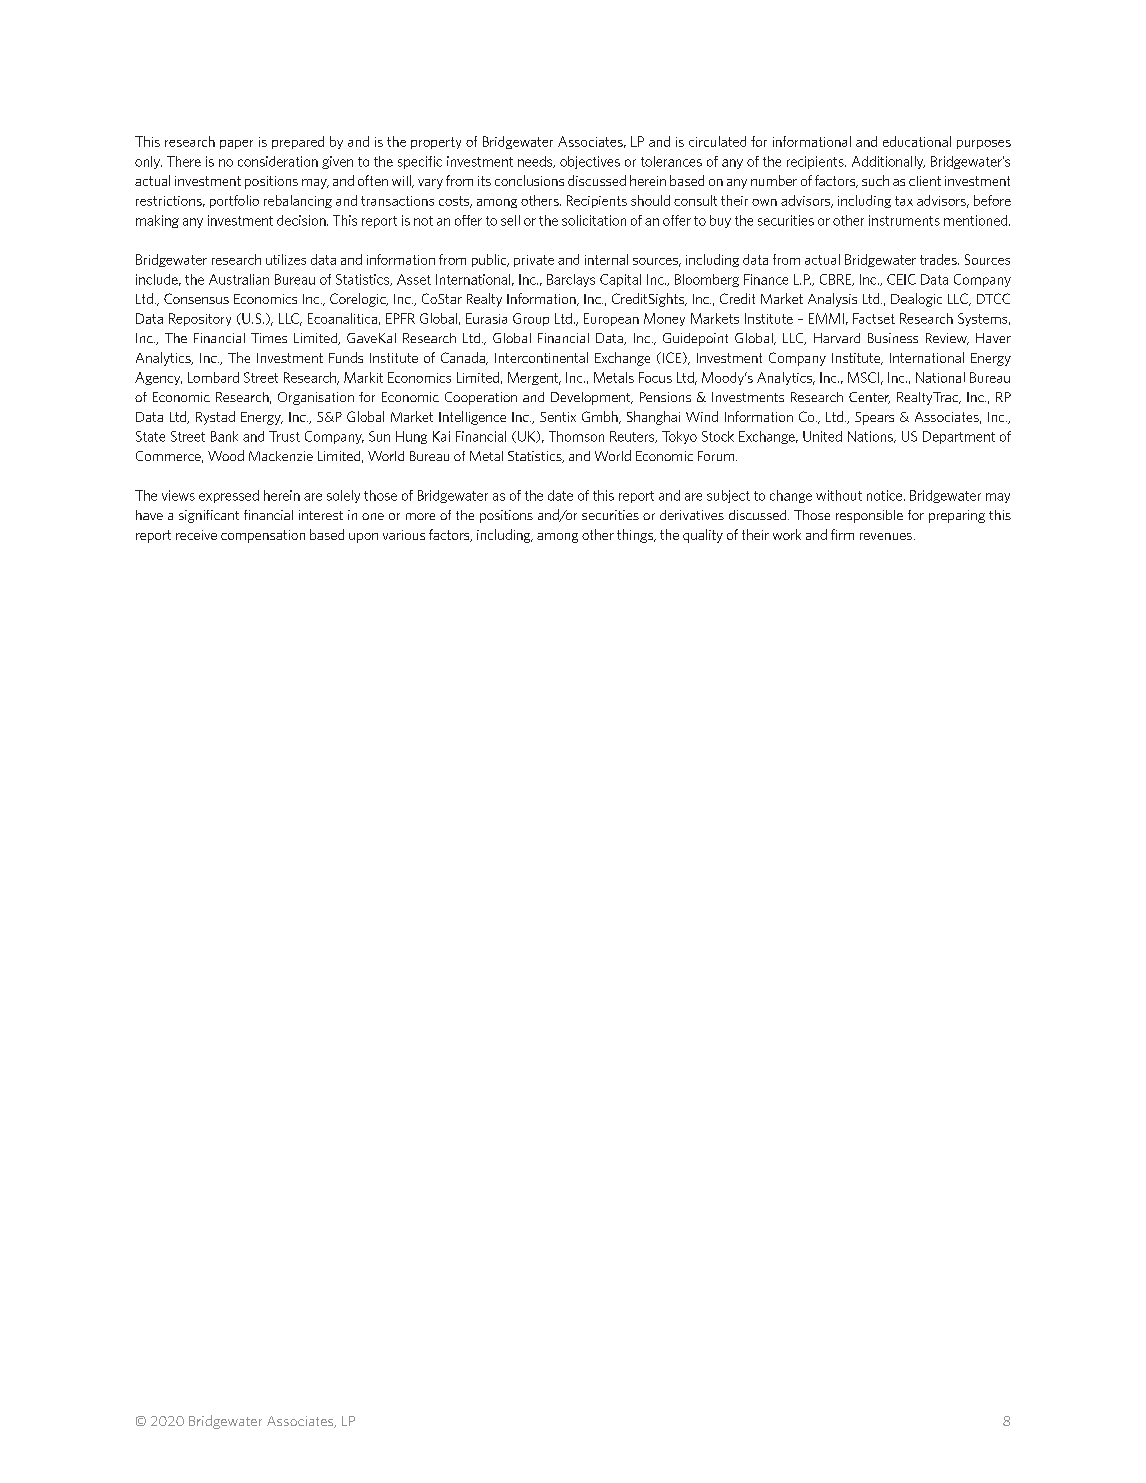 Image resolution: width=1146 pixels, height=1483 pixels. What do you see at coordinates (888, 162) in the page?
I see `Additionally` at bounding box center [888, 162].
